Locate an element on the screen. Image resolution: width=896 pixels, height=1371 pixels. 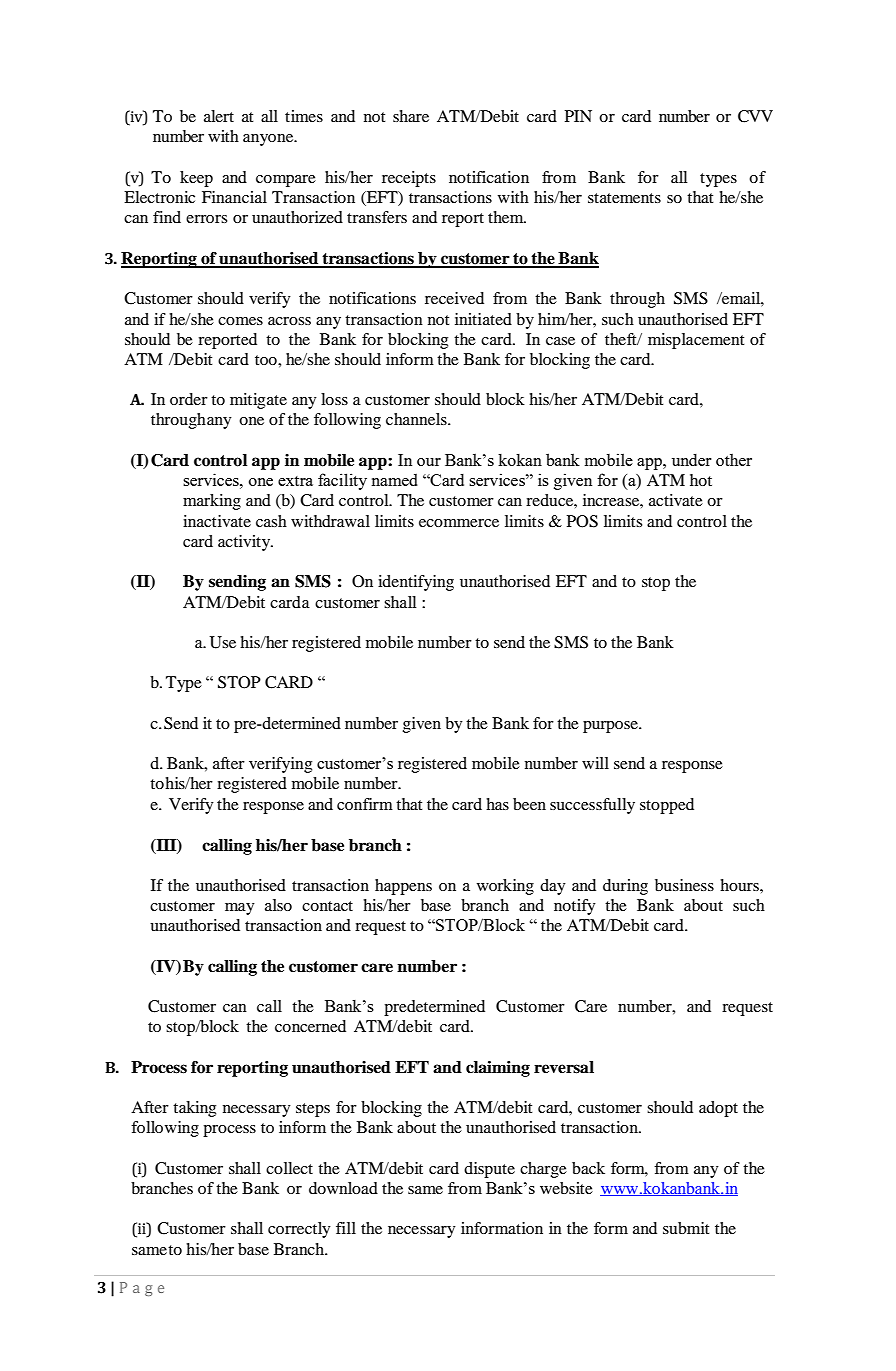
business is located at coordinates (684, 885).
